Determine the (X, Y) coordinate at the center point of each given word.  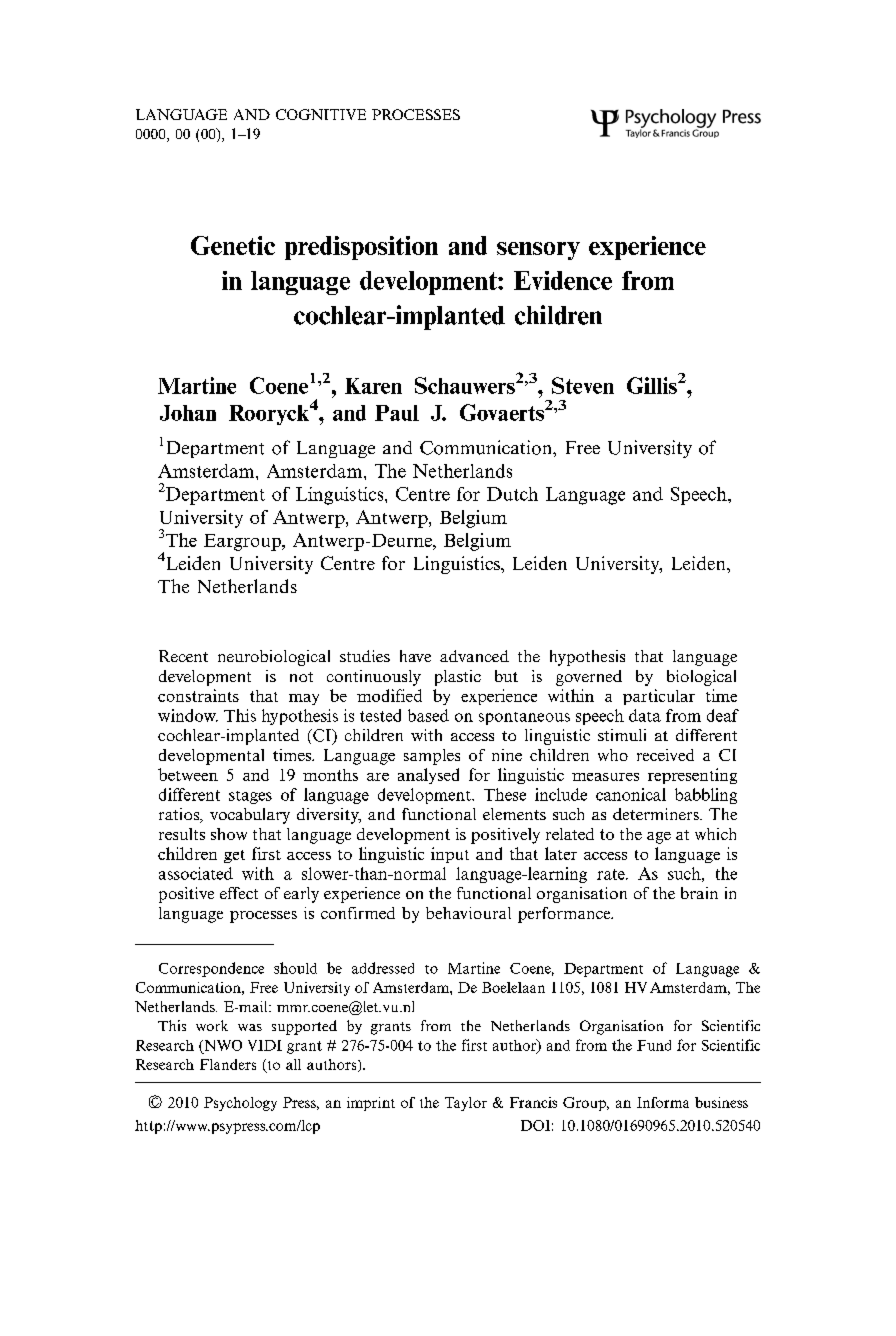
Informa (663, 1102)
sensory (538, 251)
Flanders (228, 1064)
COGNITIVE (321, 114)
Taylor (466, 1104)
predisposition (361, 248)
